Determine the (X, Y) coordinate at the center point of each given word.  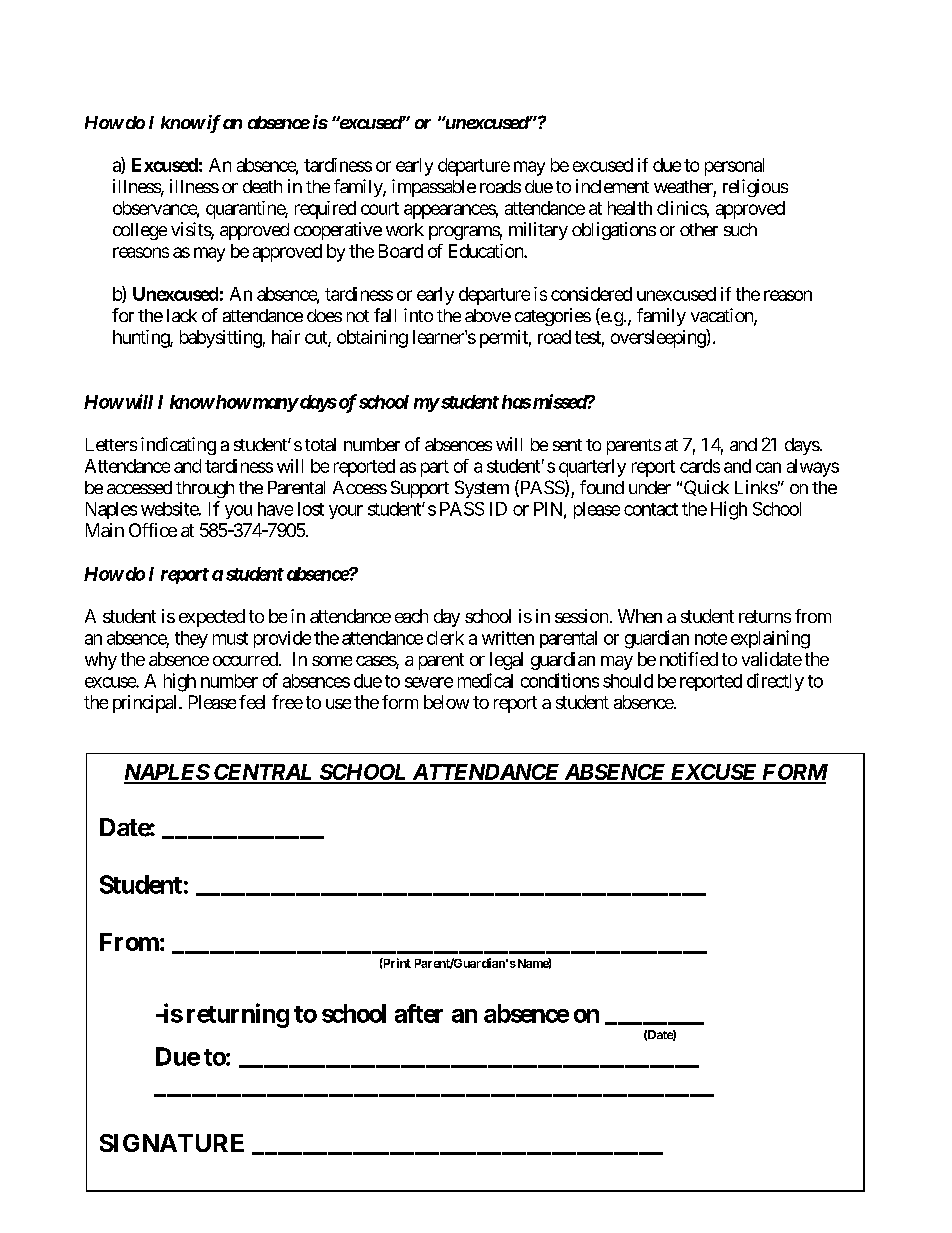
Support (420, 489)
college (140, 231)
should (628, 681)
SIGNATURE (172, 1143)
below (446, 702)
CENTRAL (263, 773)
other (699, 229)
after (419, 1013)
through (205, 489)
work (405, 229)
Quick (706, 488)
